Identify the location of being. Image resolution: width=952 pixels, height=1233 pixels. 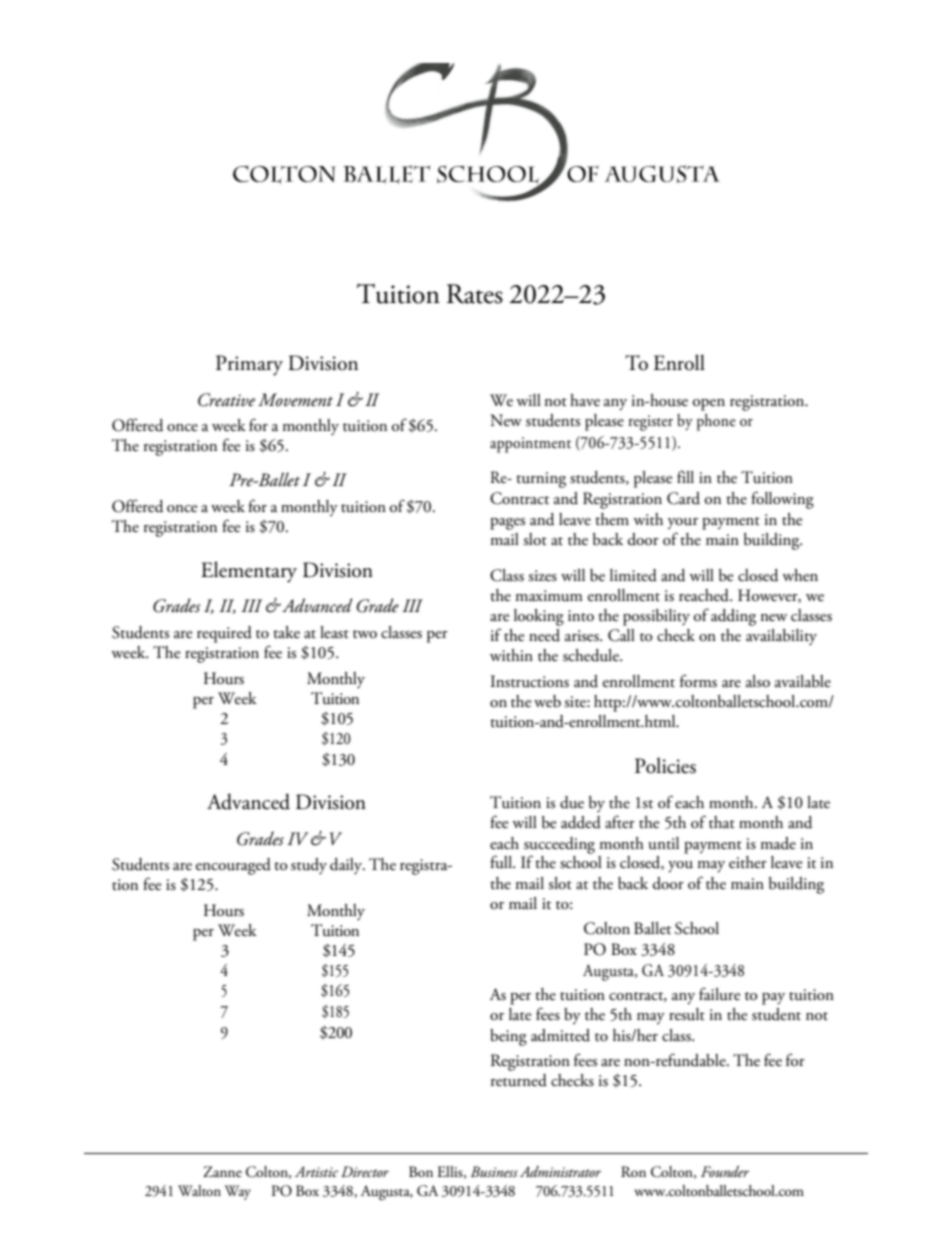
(508, 1037).
